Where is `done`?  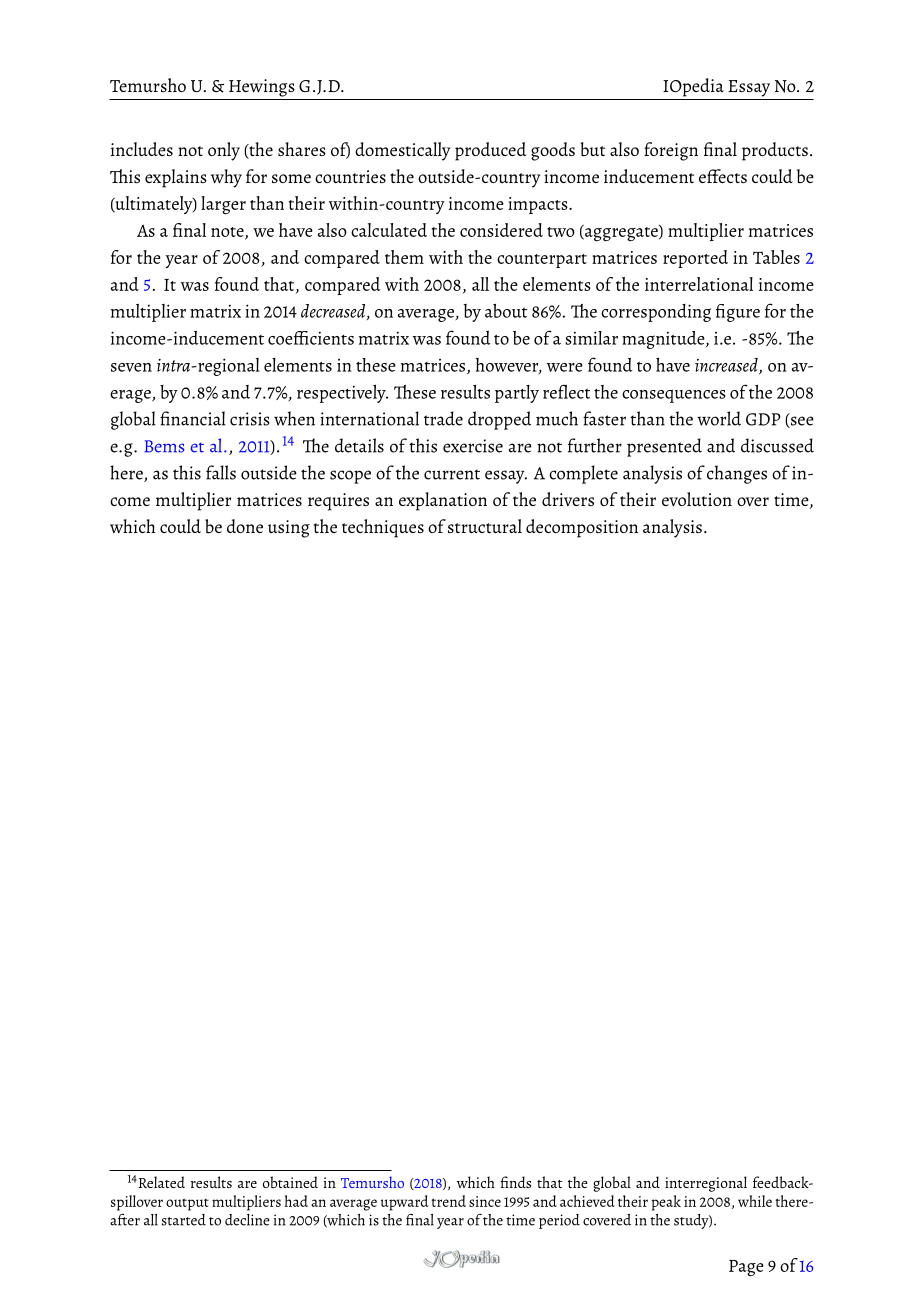 done is located at coordinates (245, 526).
